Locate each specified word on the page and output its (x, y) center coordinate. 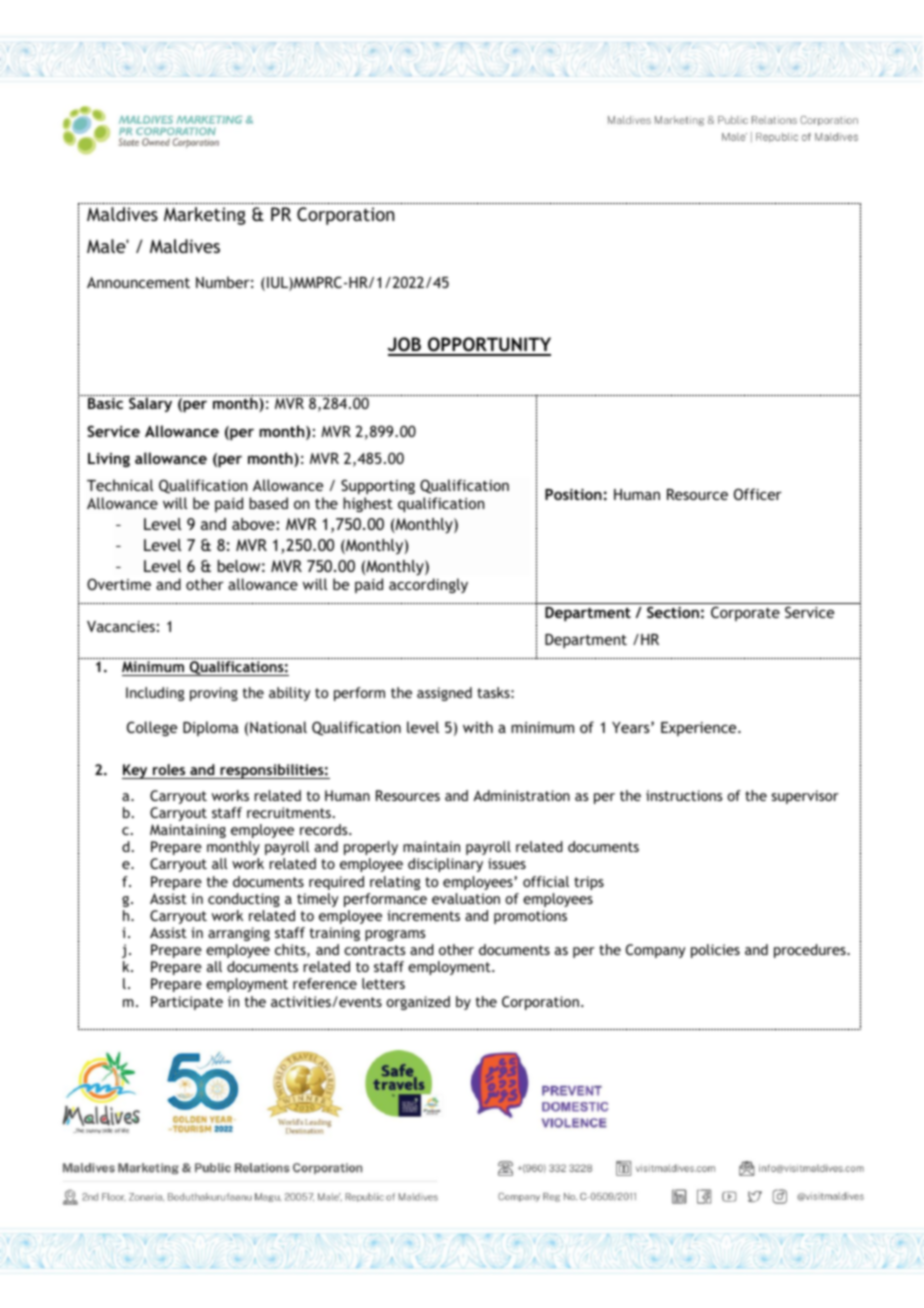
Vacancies (121, 626)
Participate (187, 1003)
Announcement (138, 282)
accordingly (428, 585)
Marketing (205, 216)
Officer (758, 494)
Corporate (745, 613)
